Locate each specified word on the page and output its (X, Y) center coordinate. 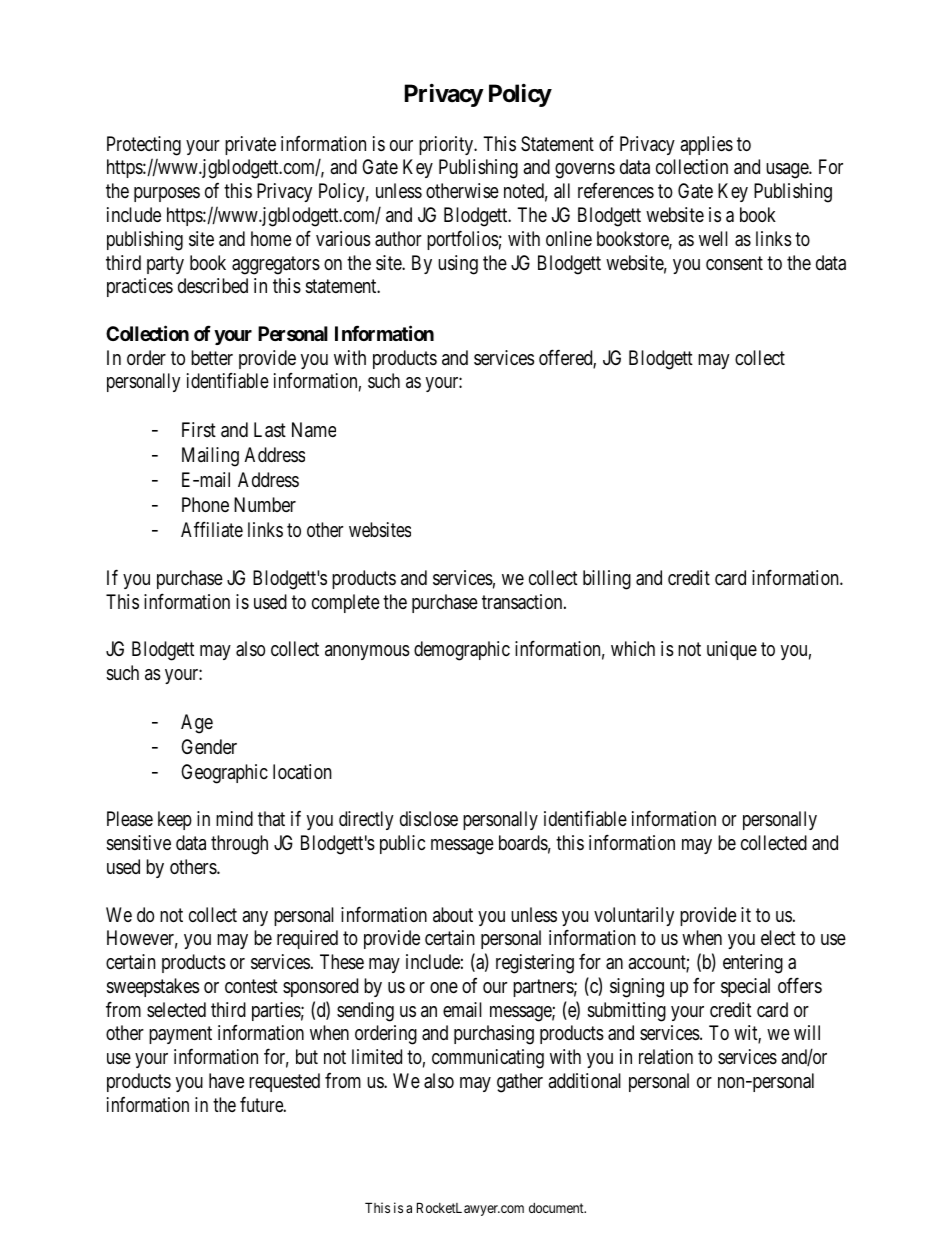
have (226, 1081)
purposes (167, 194)
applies (706, 145)
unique (732, 650)
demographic (462, 651)
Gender (209, 746)
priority (447, 145)
